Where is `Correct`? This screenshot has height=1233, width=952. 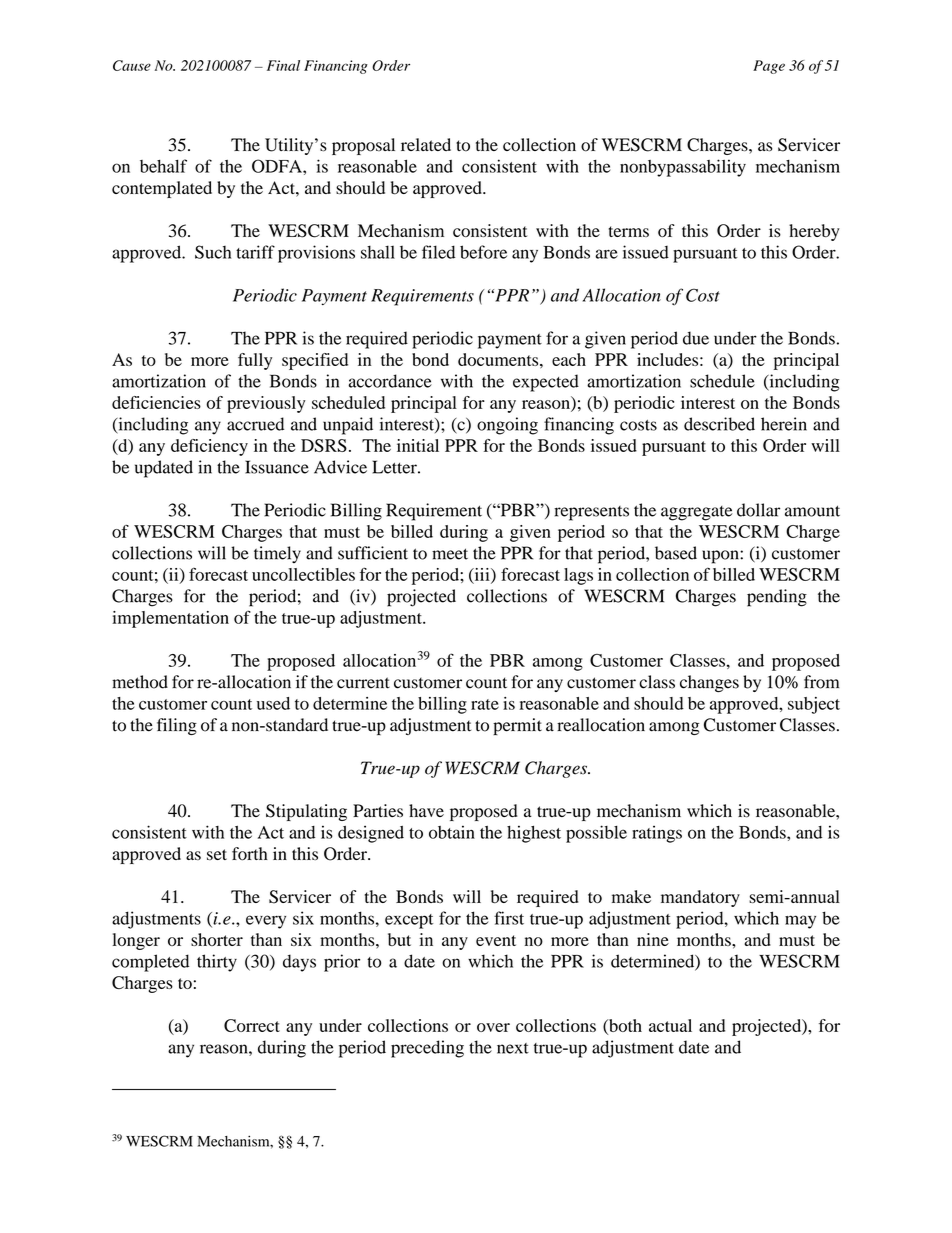
Correct is located at coordinates (252, 1025).
